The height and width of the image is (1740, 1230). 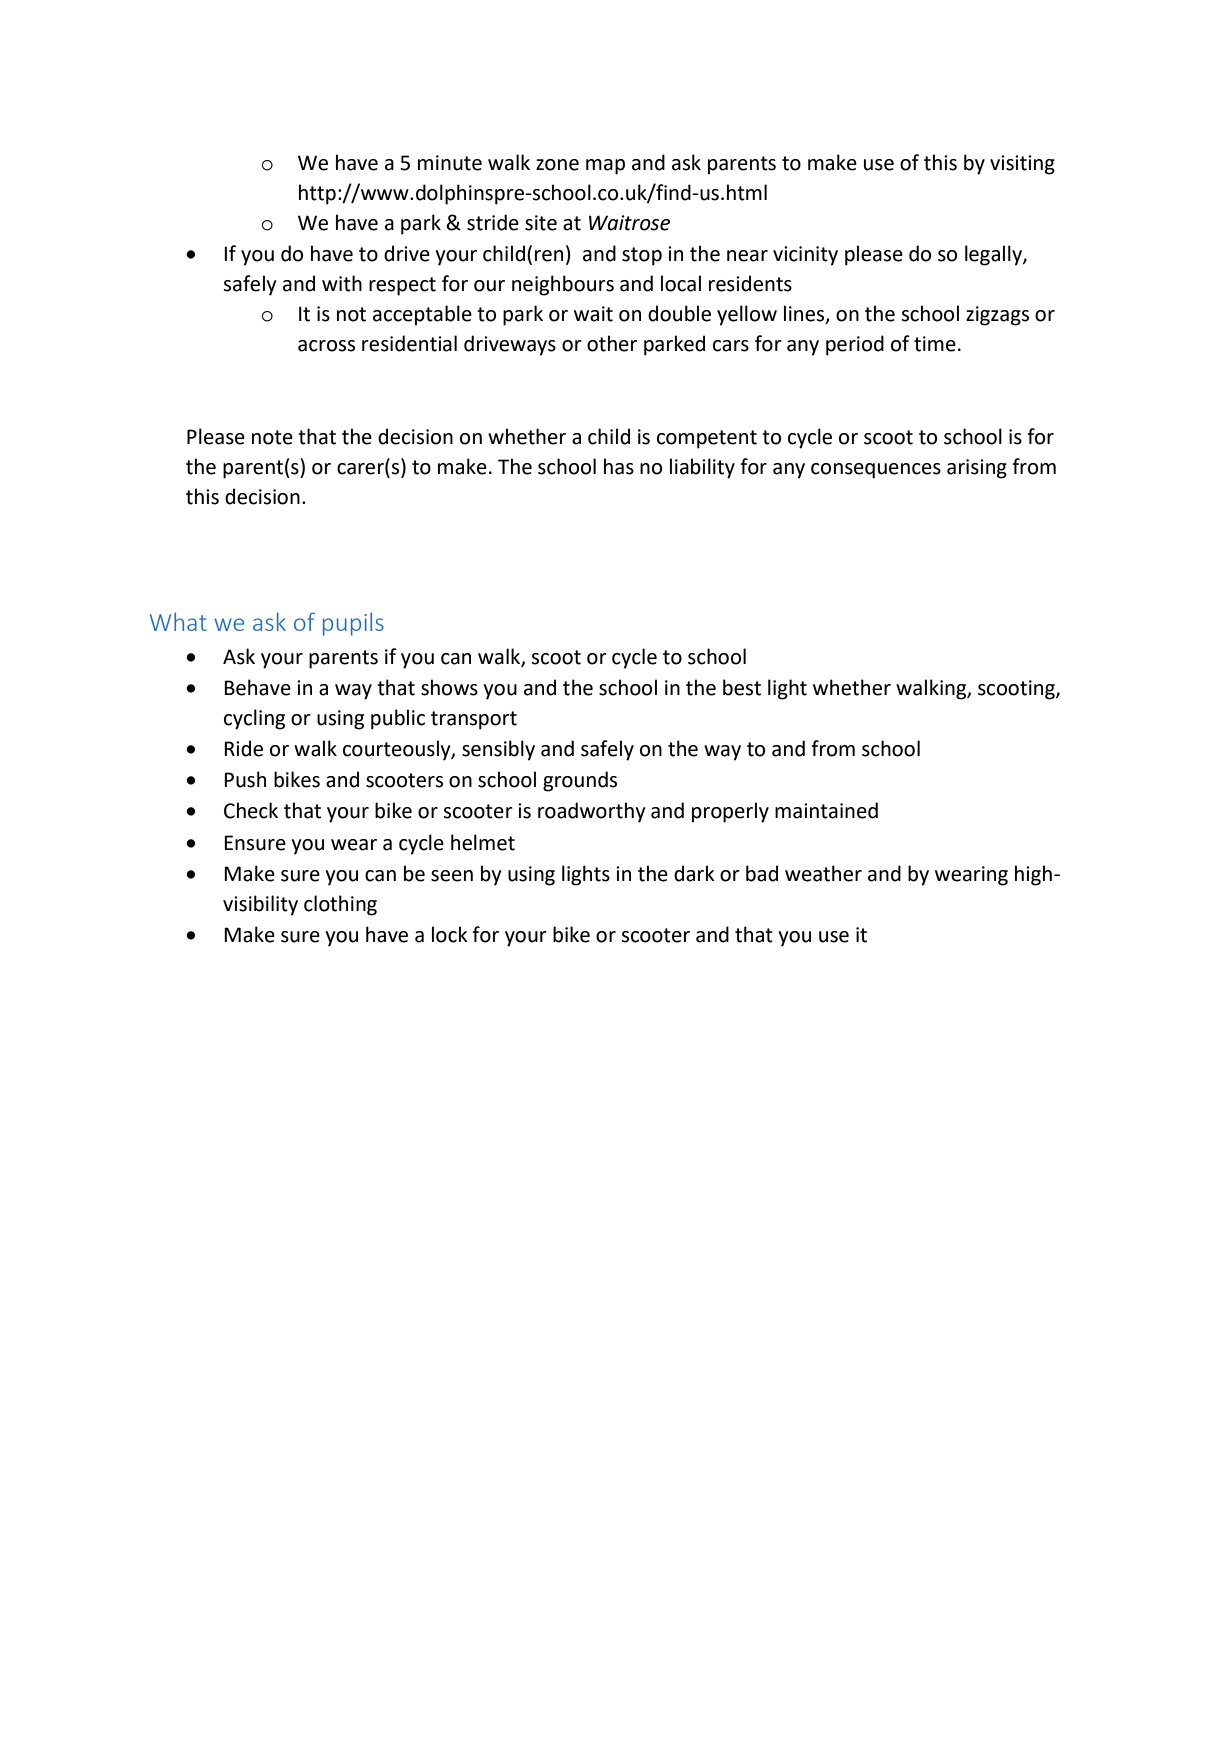 What do you see at coordinates (605, 167) in the image?
I see `map` at bounding box center [605, 167].
